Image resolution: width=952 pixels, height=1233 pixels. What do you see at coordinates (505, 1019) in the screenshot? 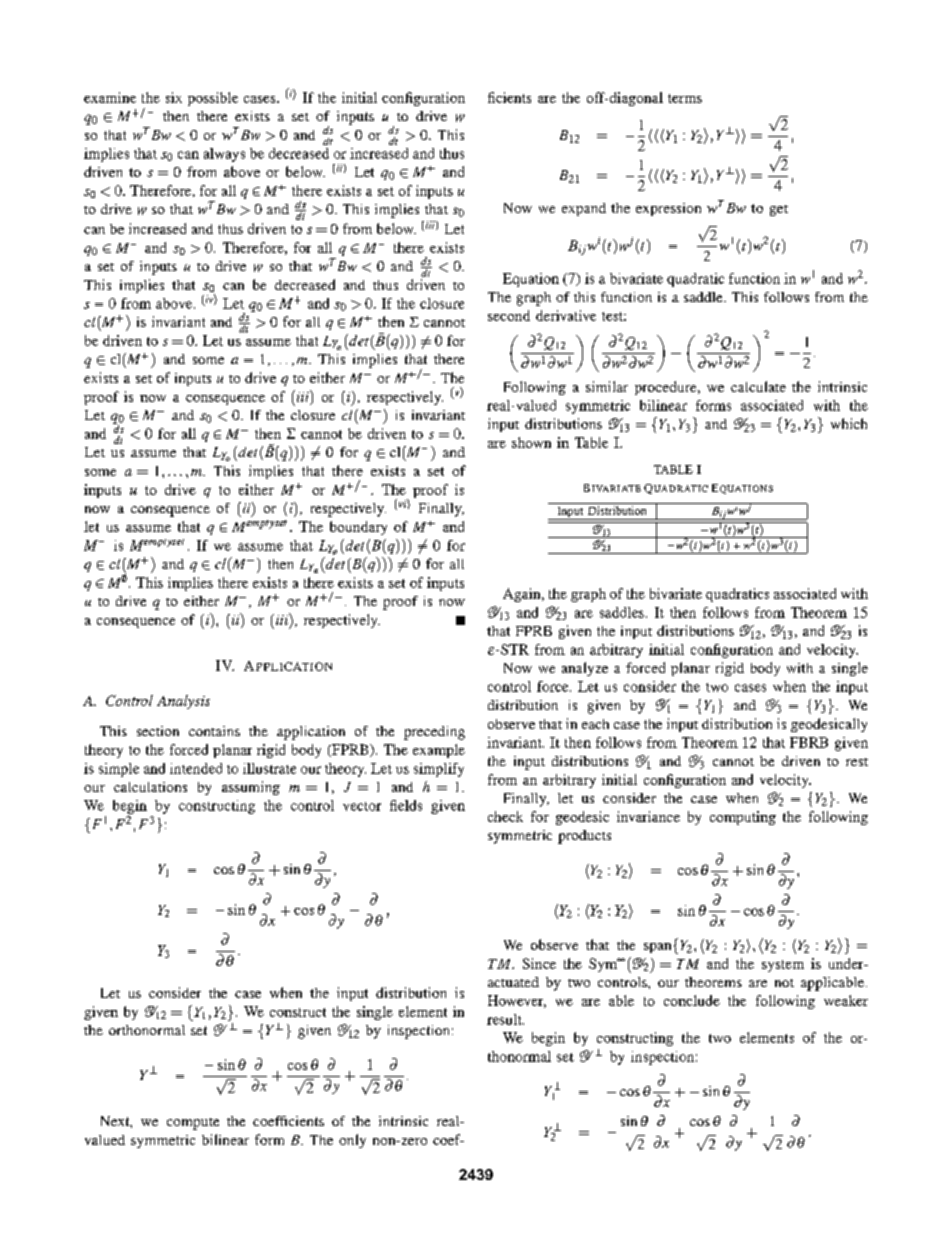
I see `result` at bounding box center [505, 1019].
